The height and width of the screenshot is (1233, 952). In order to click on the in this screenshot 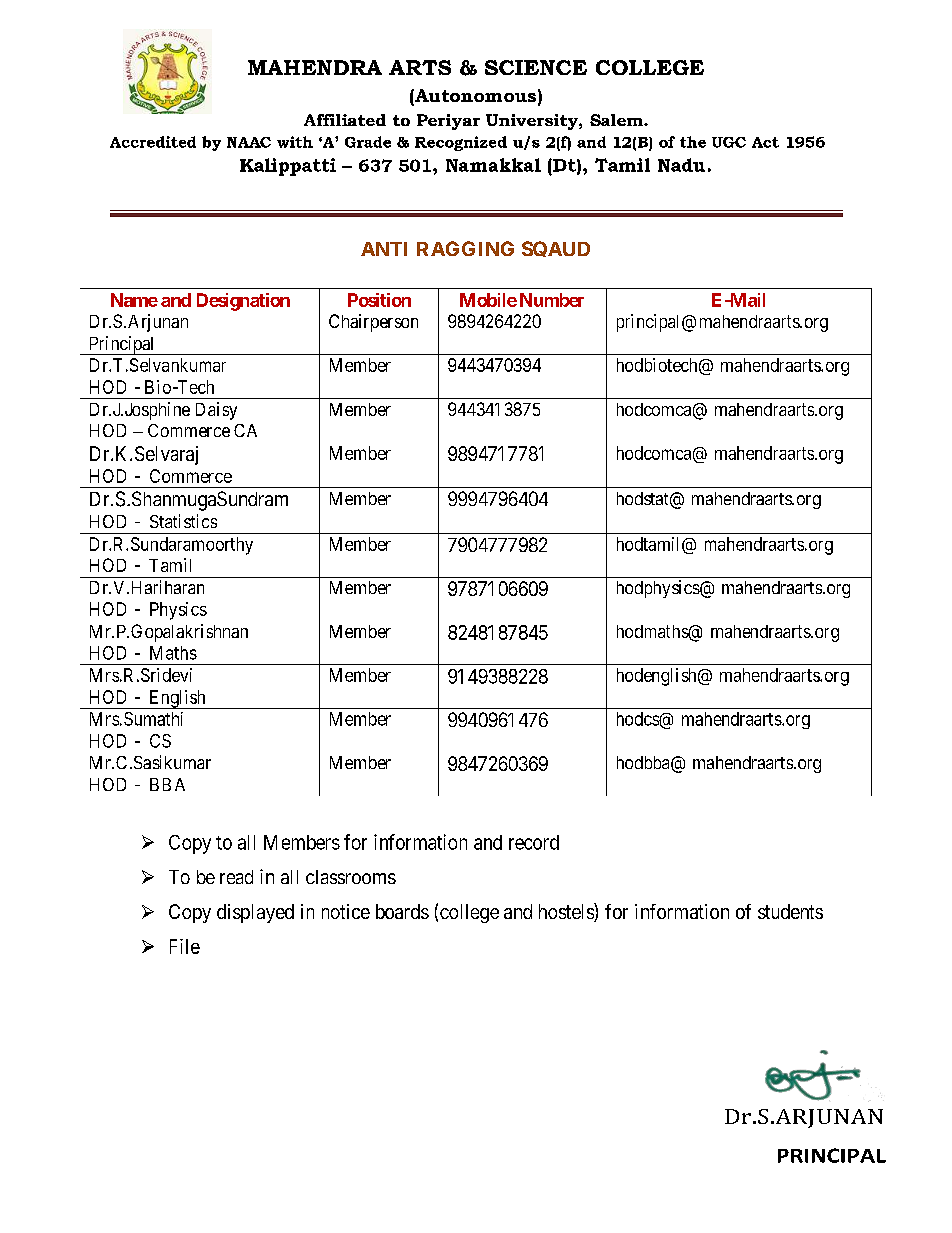, I will do `click(693, 142)`.
